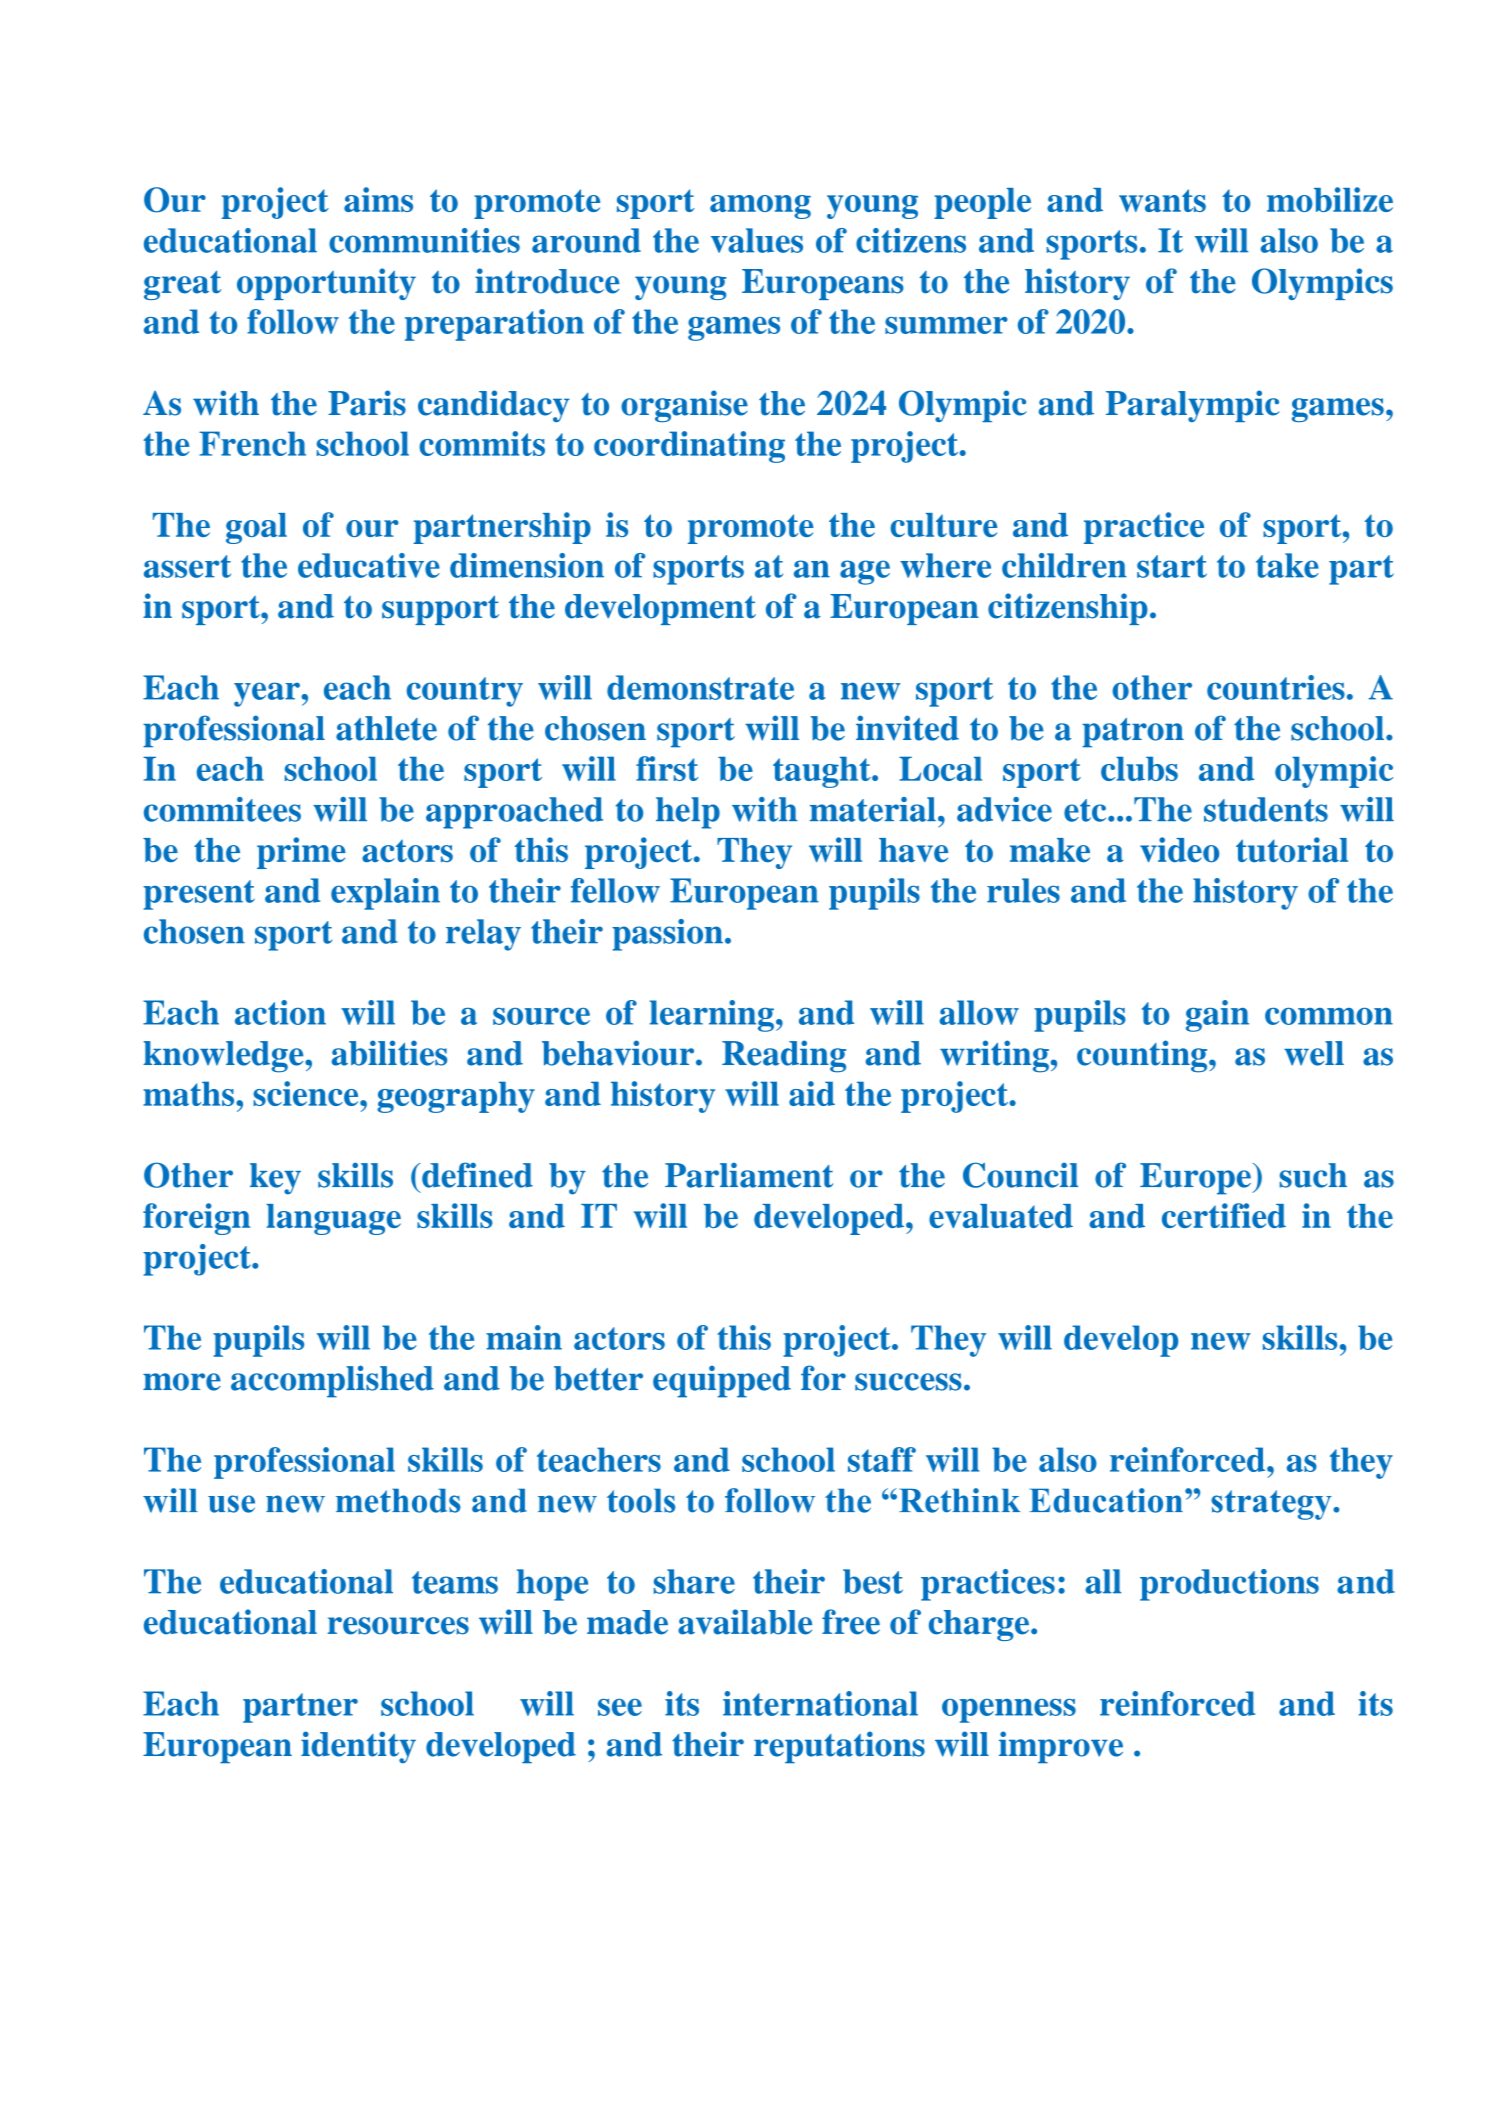 The image size is (1502, 2125). Describe the element at coordinates (1224, 1215) in the screenshot. I see `certified` at that location.
